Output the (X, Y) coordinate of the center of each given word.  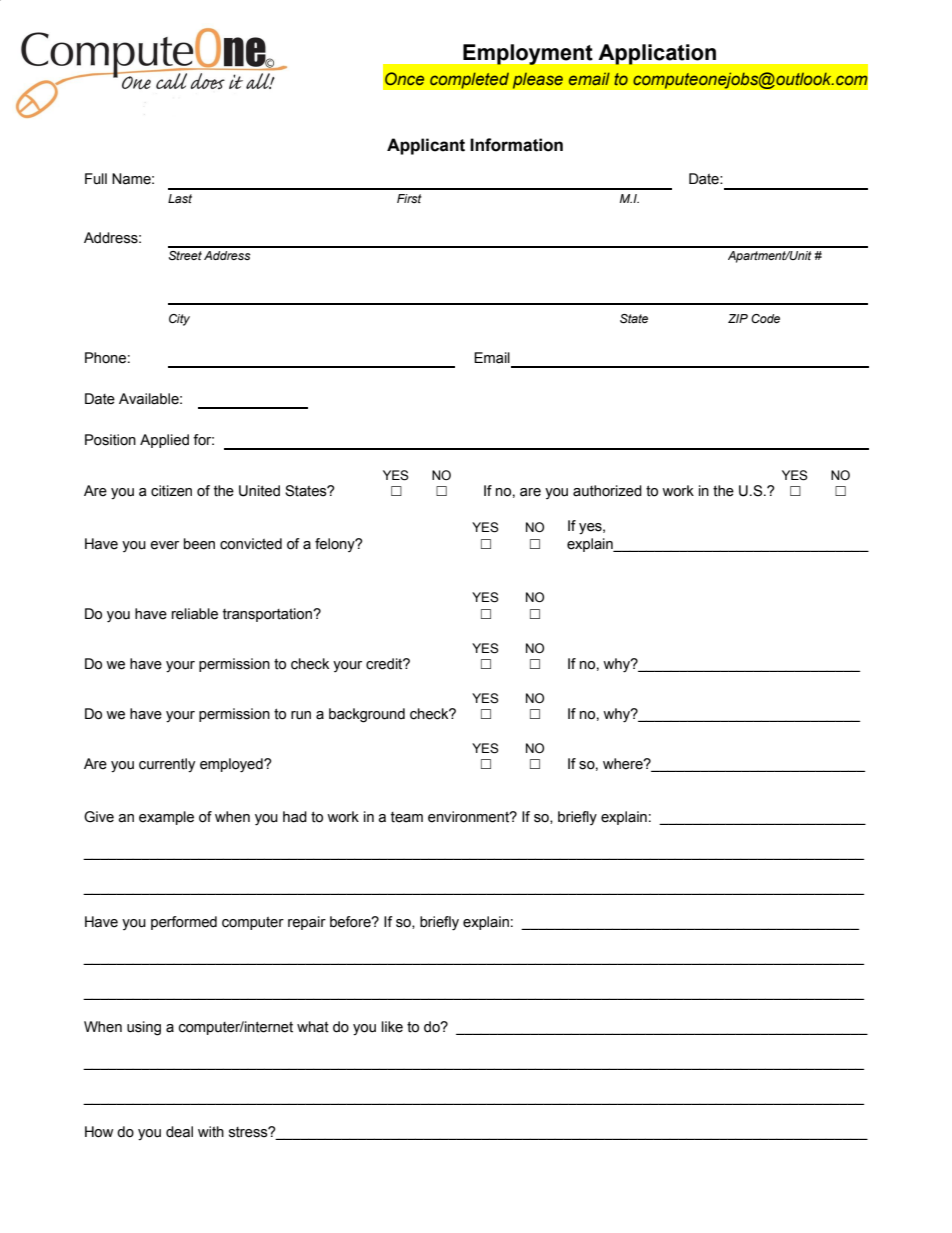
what (313, 1027)
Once (404, 78)
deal (179, 1132)
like (392, 1027)
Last (180, 198)
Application (657, 54)
